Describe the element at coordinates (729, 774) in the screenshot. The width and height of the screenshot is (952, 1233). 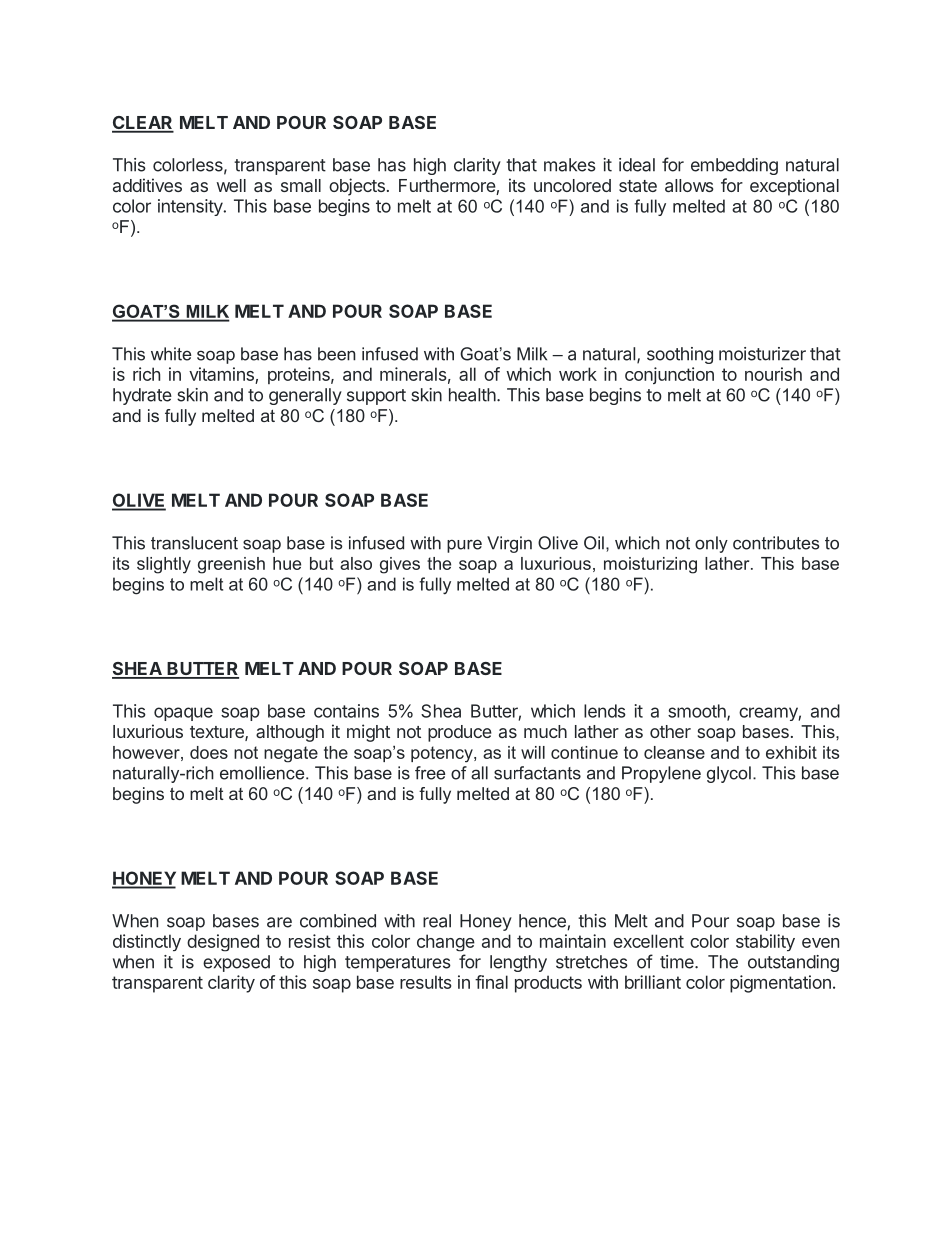
I see `glycol` at that location.
